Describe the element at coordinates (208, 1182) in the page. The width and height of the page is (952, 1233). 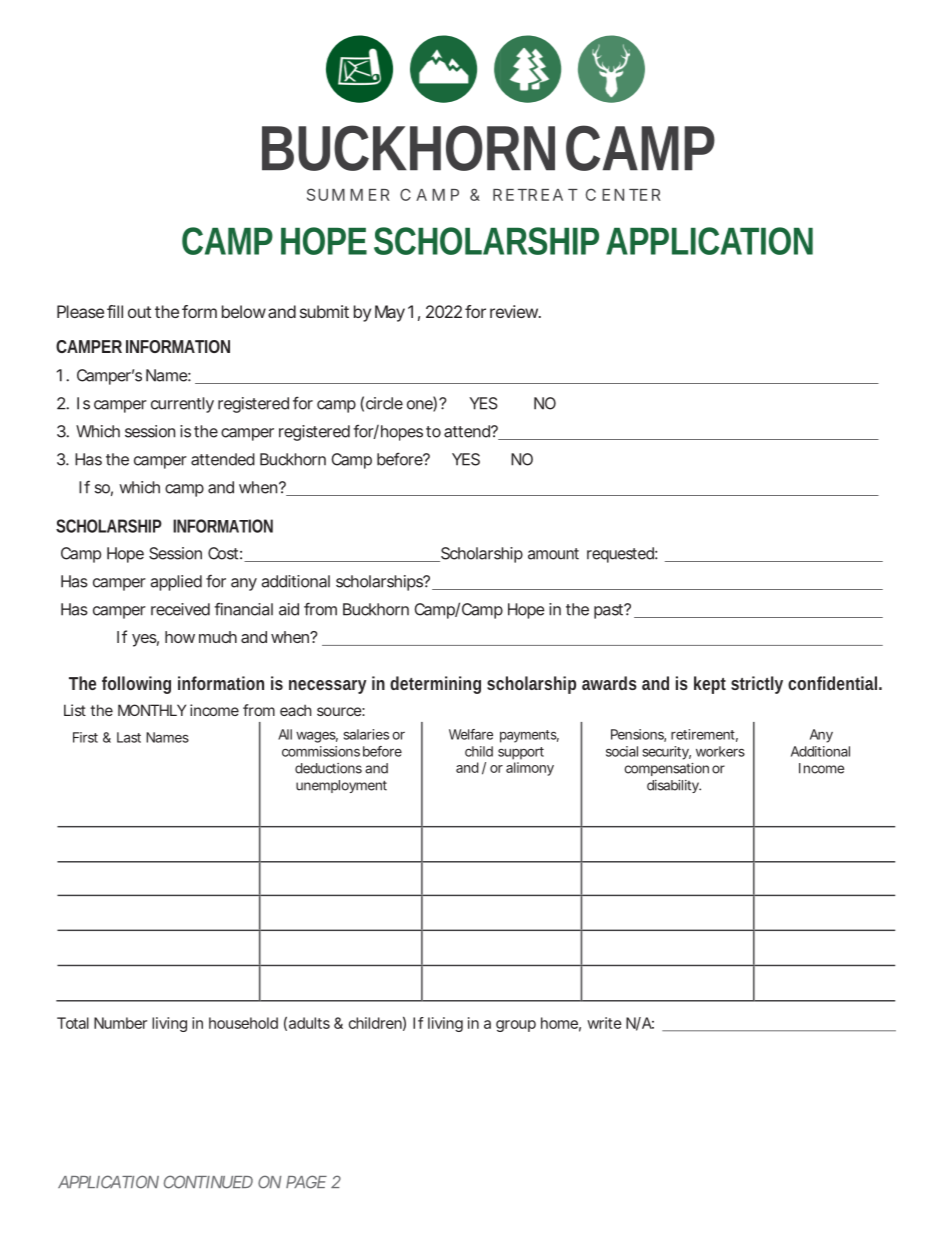
I see `CONTINUED` at that location.
